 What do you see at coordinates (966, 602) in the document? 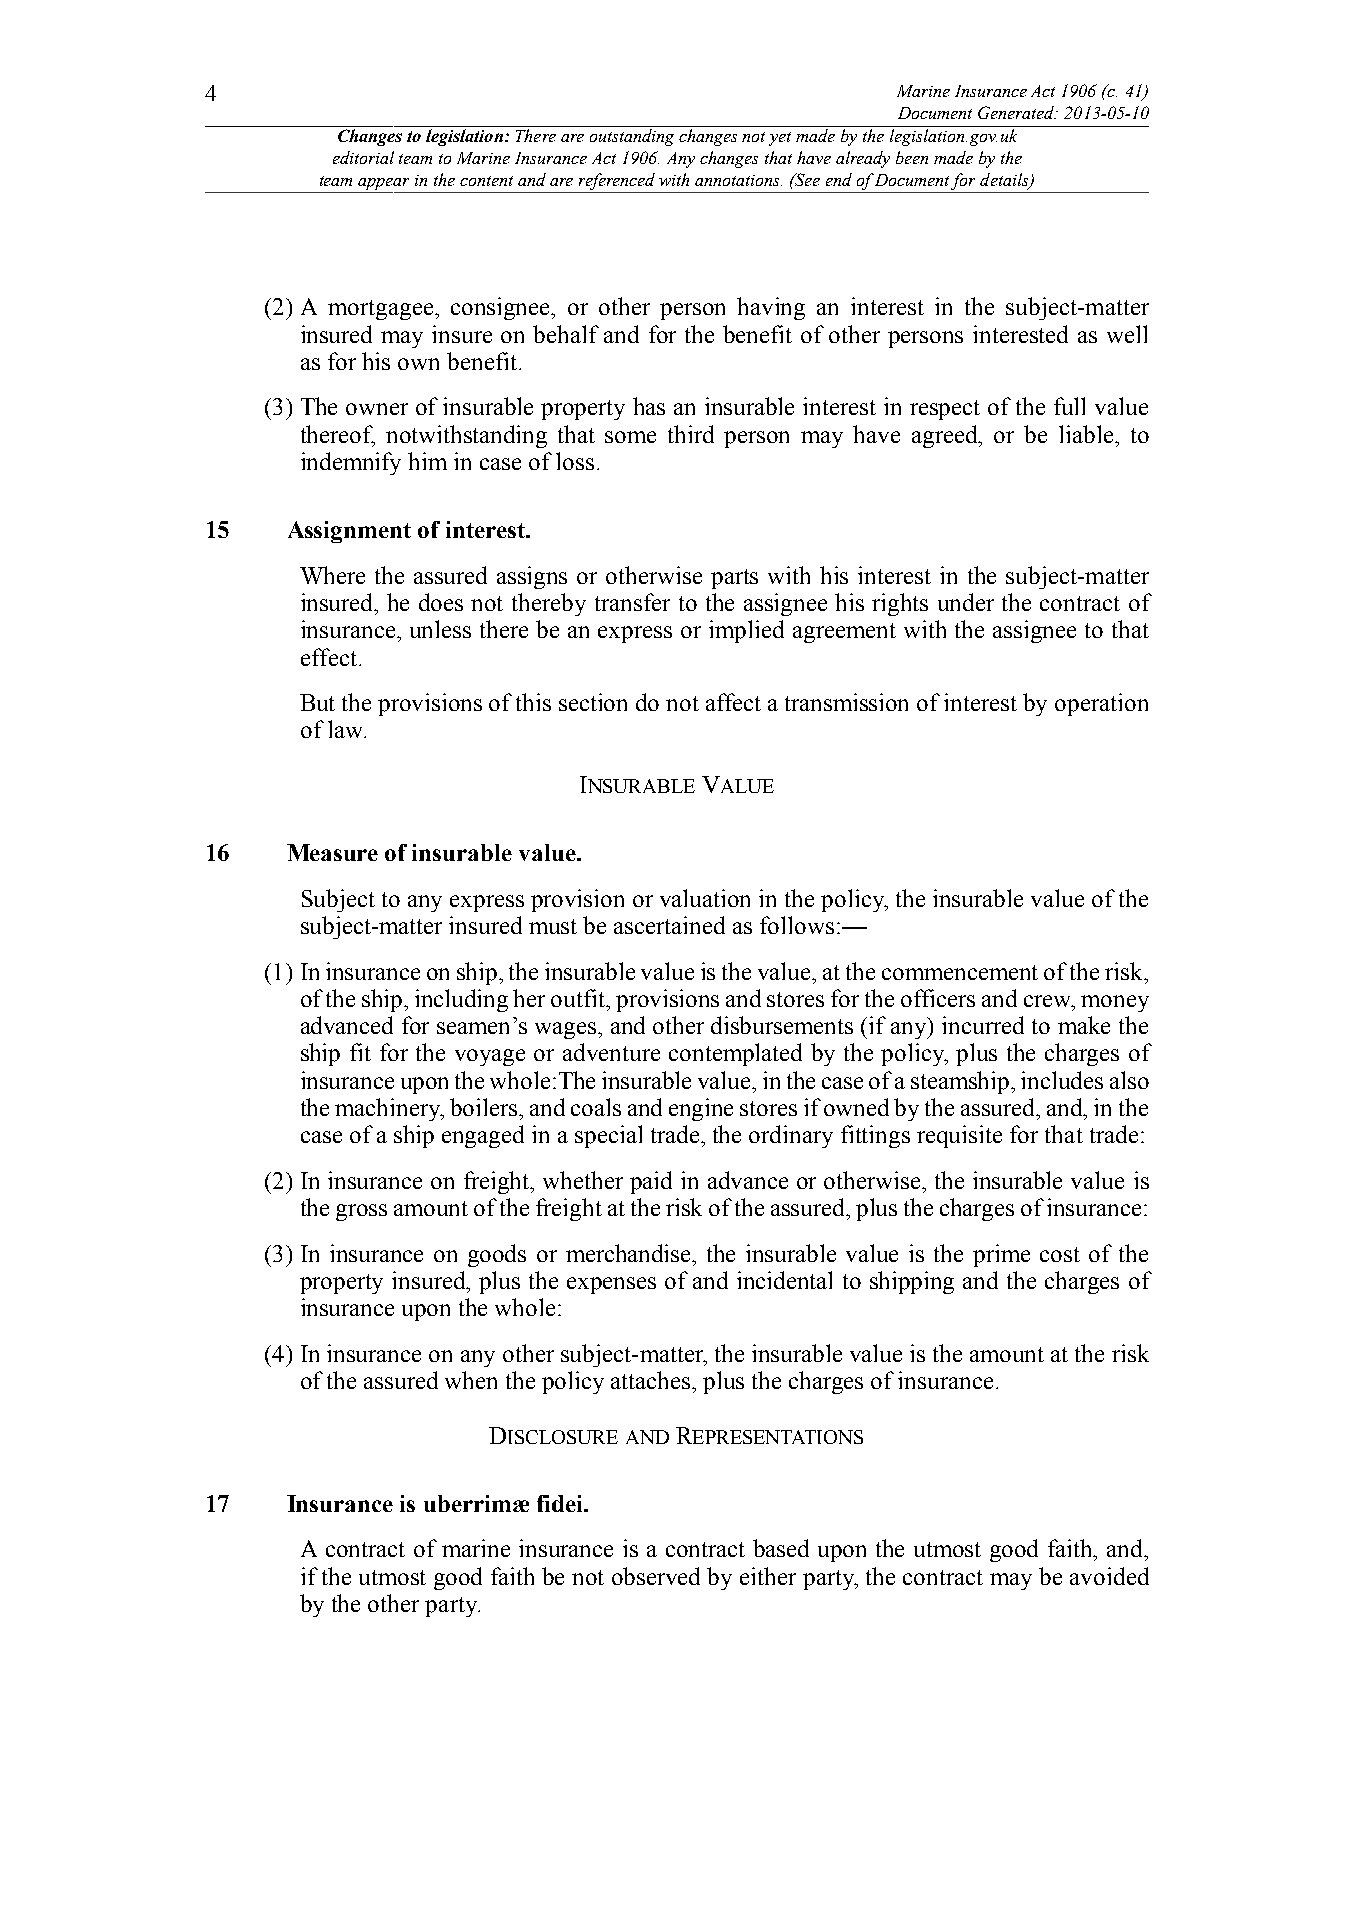
I see `under` at bounding box center [966, 602].
